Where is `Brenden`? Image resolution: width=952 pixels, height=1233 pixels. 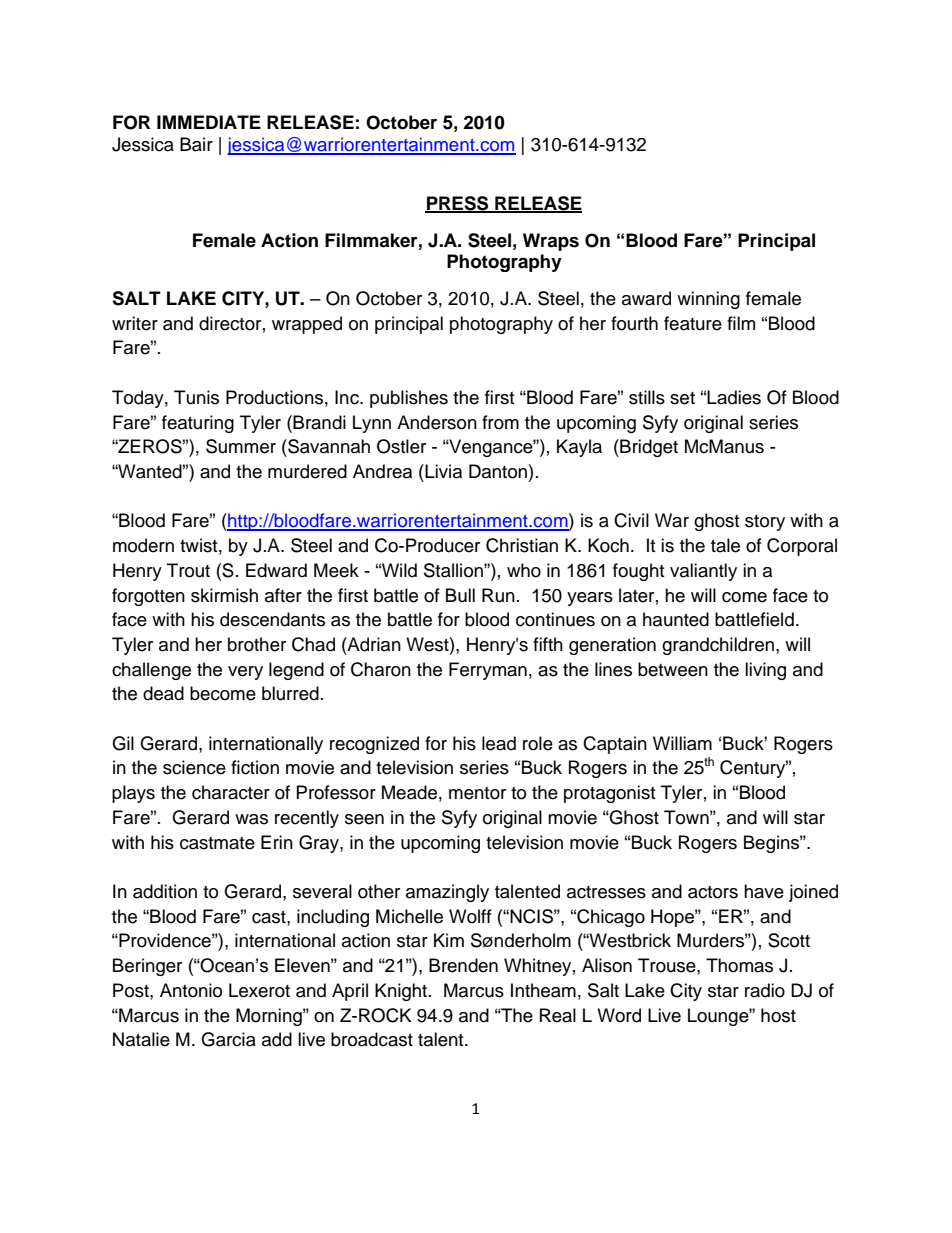
Brenden is located at coordinates (463, 965).
